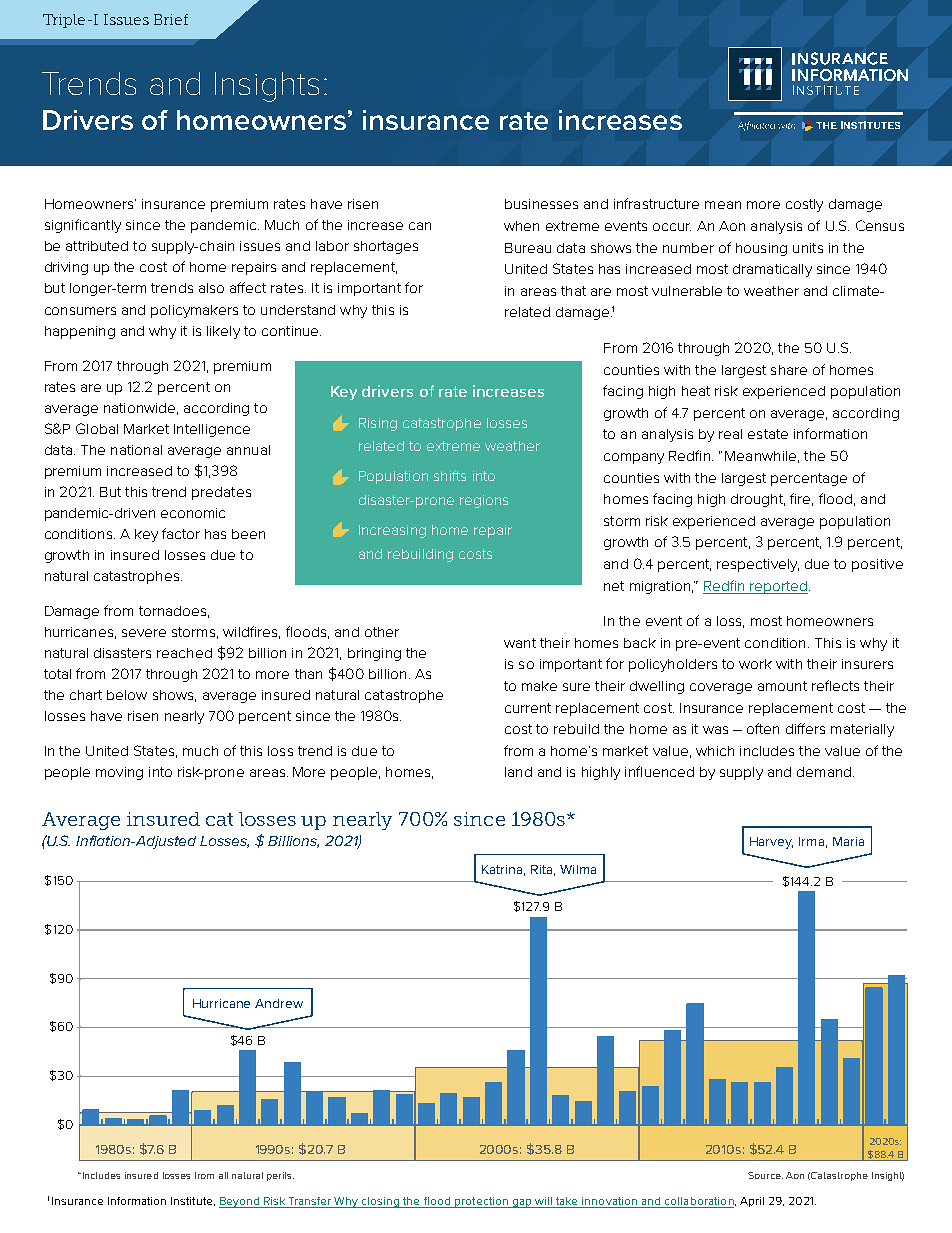 The height and width of the screenshot is (1233, 952). I want to click on Institute, so click(193, 1201).
